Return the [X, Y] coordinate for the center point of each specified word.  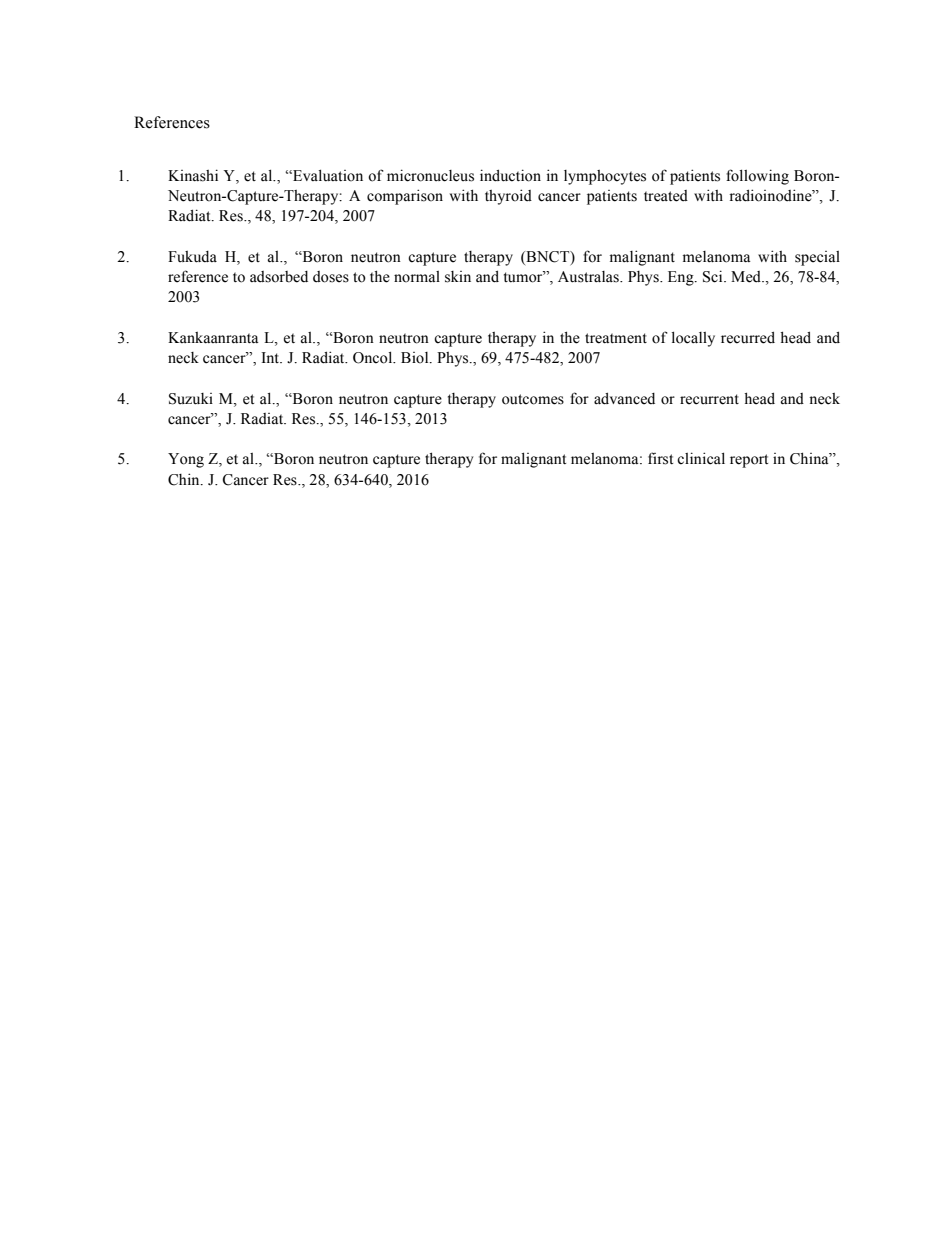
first [660, 458]
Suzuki [191, 399]
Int [271, 357]
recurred [748, 337]
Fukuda [192, 257]
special [817, 258]
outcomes [533, 399]
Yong [186, 460]
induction [510, 175]
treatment [616, 338]
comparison [405, 197]
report [749, 461]
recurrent [709, 399]
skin [458, 277]
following [757, 177]
